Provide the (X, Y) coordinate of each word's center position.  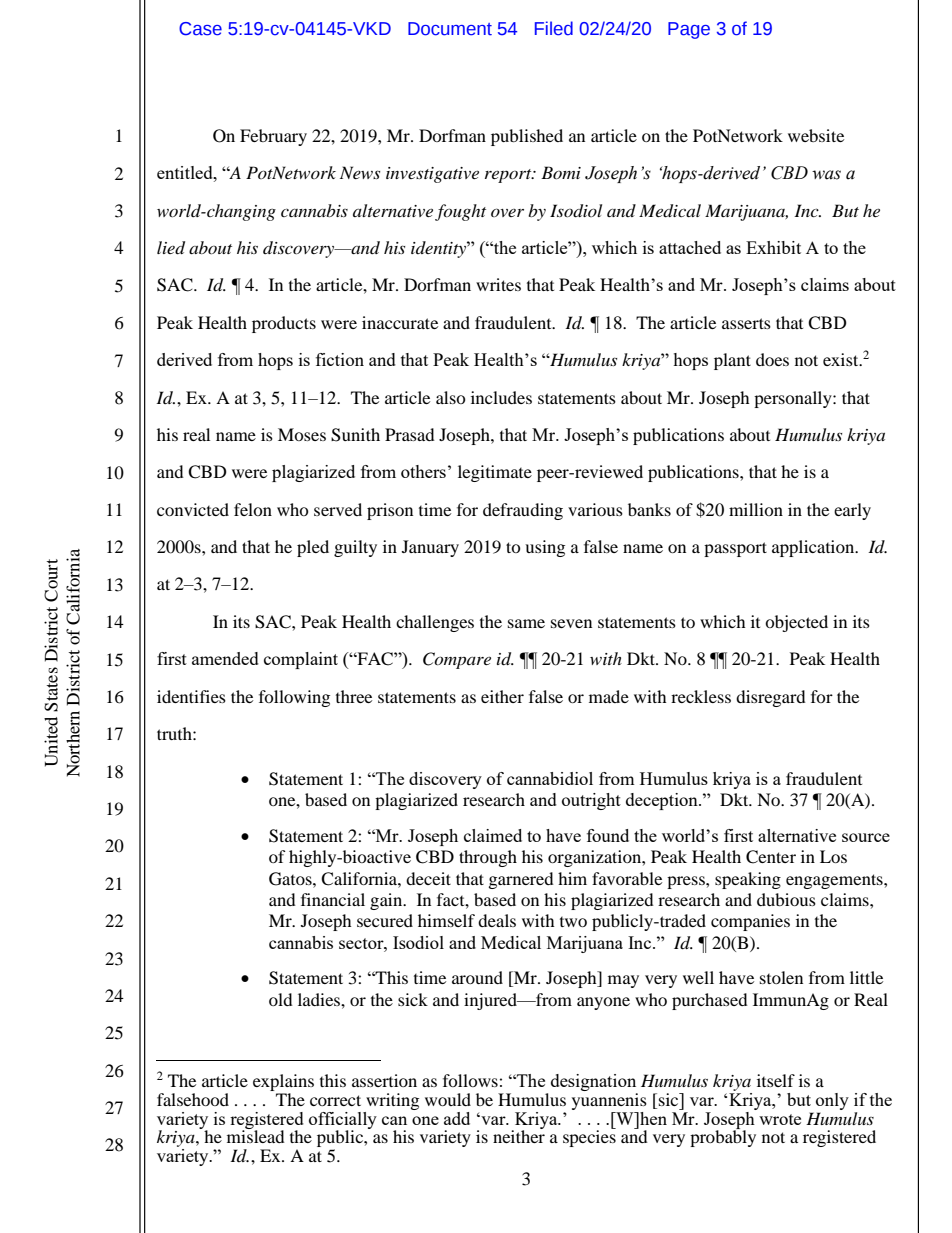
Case (200, 29)
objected (796, 623)
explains (283, 1084)
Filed (554, 28)
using (545, 548)
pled (313, 548)
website (816, 135)
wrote (780, 1119)
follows (470, 1080)
